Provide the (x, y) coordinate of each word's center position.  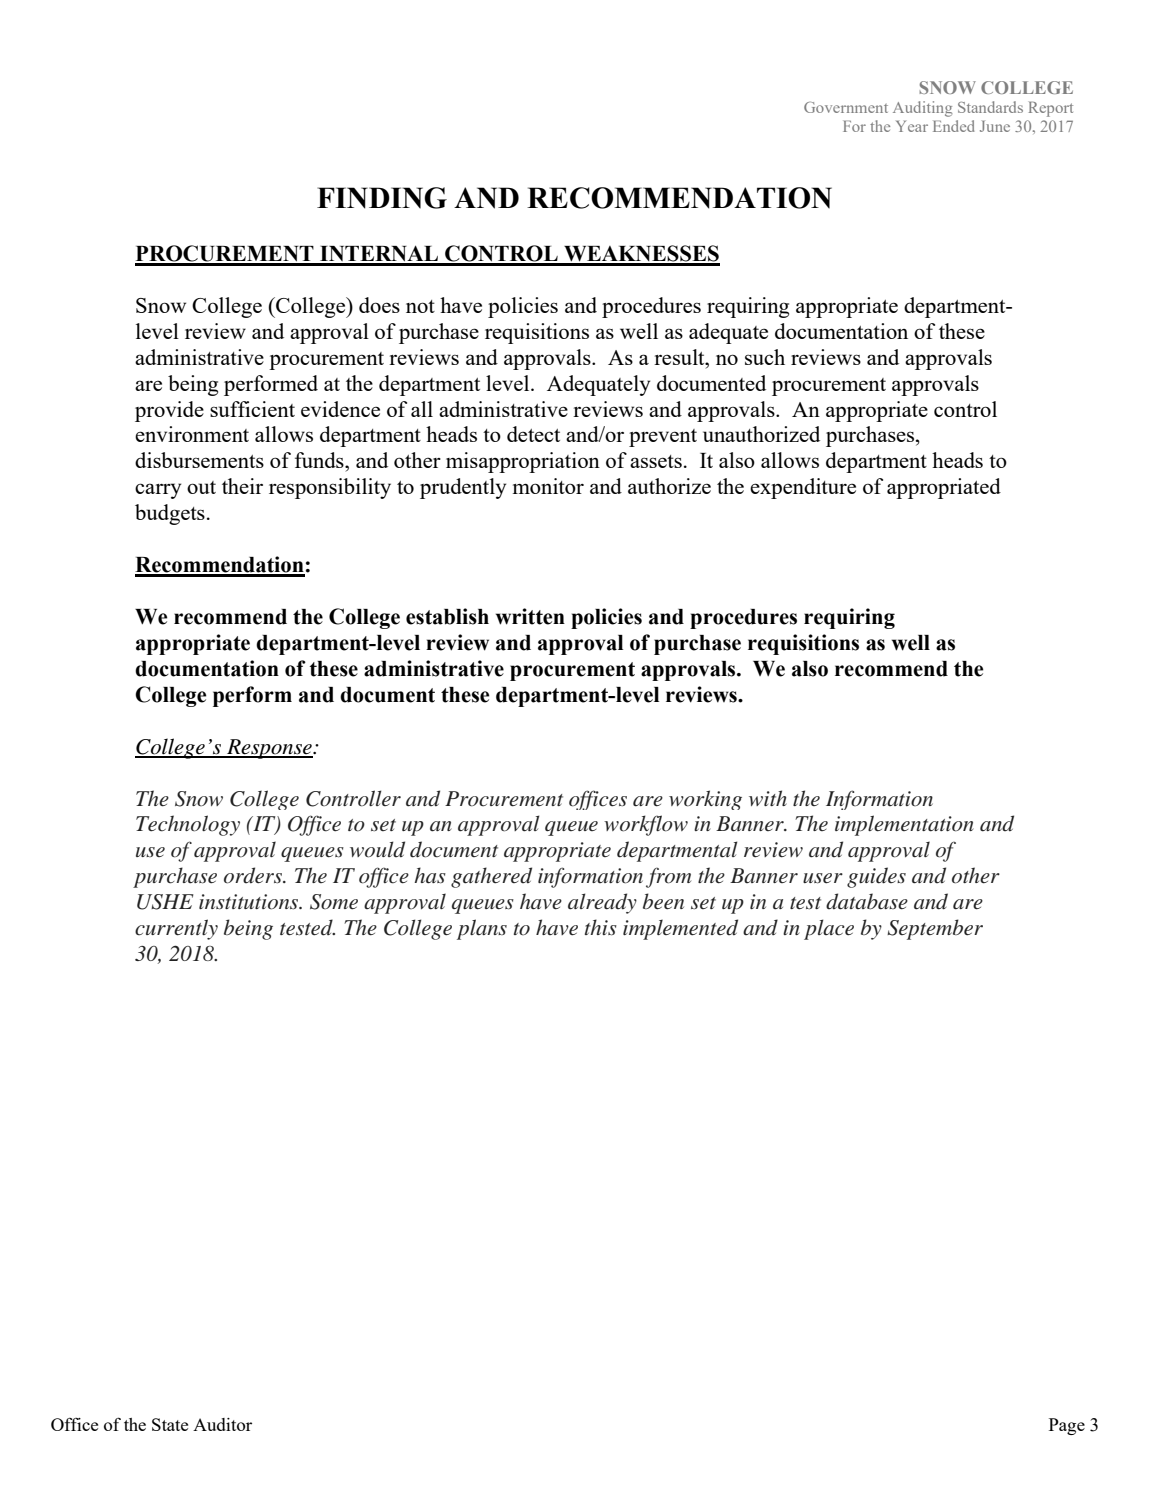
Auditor (222, 1424)
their (242, 486)
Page (1067, 1426)
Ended (954, 126)
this (601, 927)
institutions (250, 902)
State (170, 1424)
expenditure (803, 488)
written (530, 616)
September (935, 929)
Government (846, 107)
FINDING (382, 198)
